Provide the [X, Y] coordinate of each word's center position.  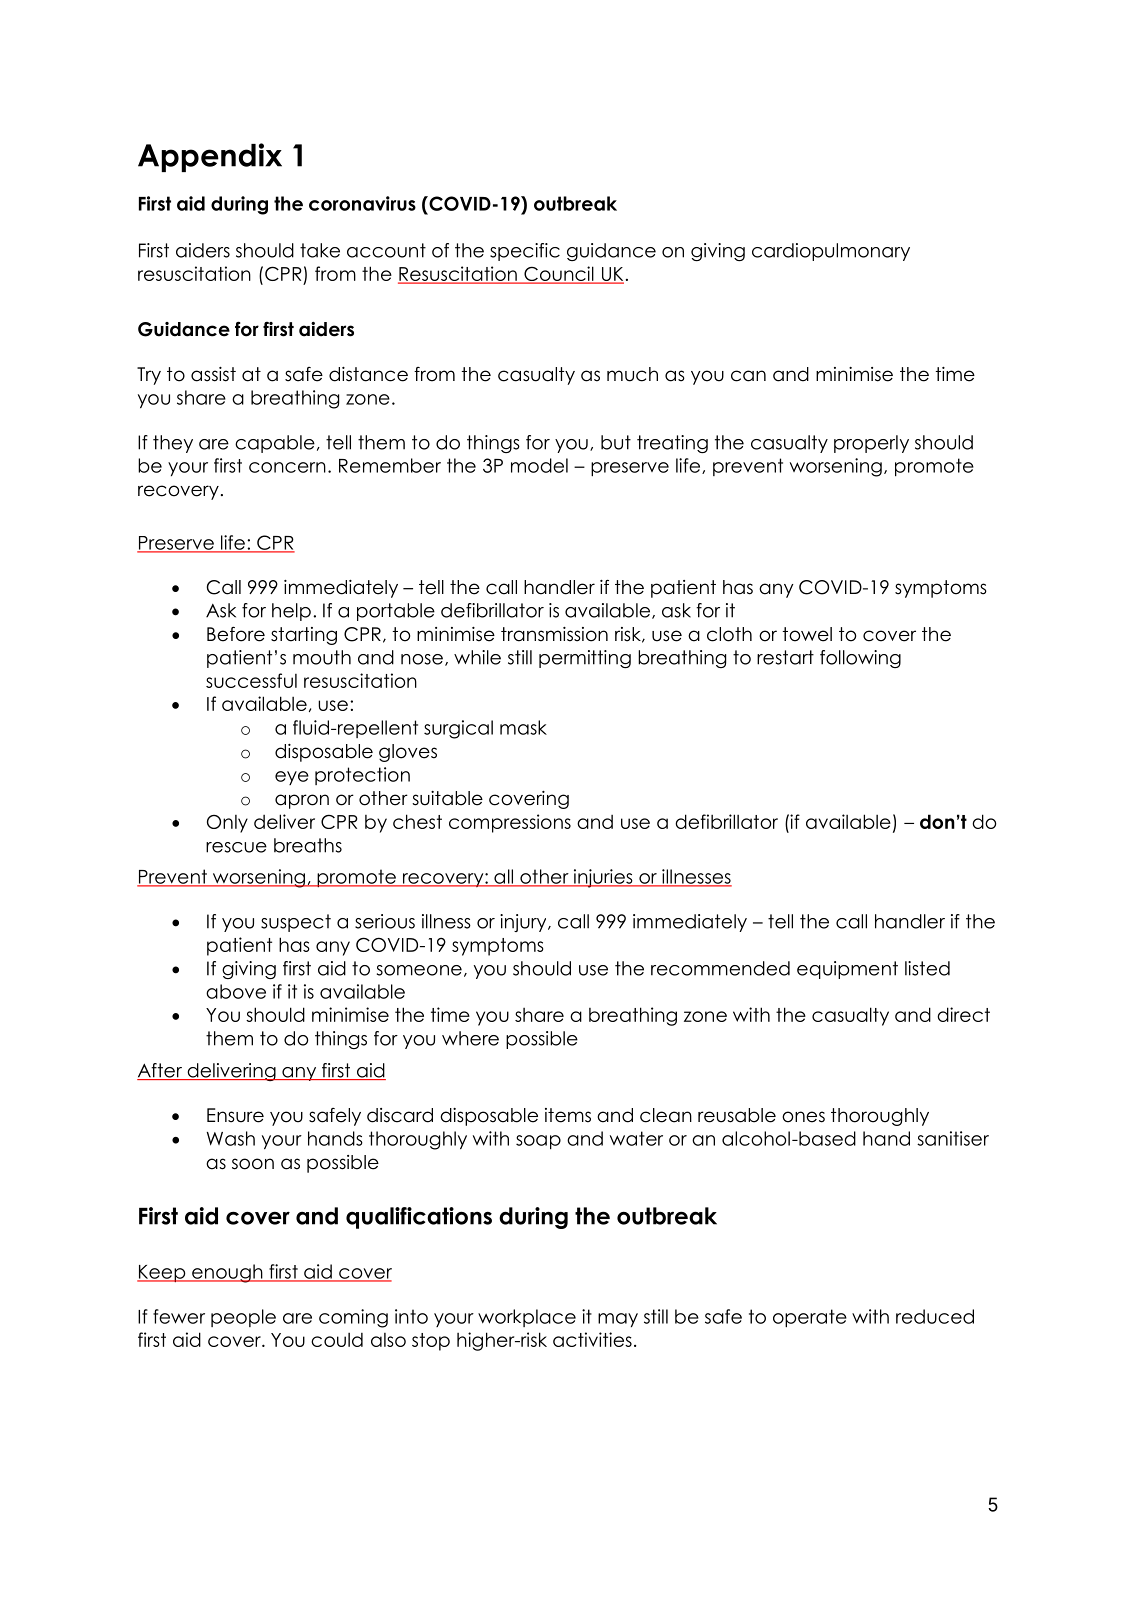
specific [525, 252]
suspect [296, 923]
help [291, 612]
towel [807, 634]
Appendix [210, 157]
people [243, 1318]
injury [524, 923]
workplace [527, 1318]
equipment [847, 970]
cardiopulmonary [831, 252]
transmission [554, 634]
